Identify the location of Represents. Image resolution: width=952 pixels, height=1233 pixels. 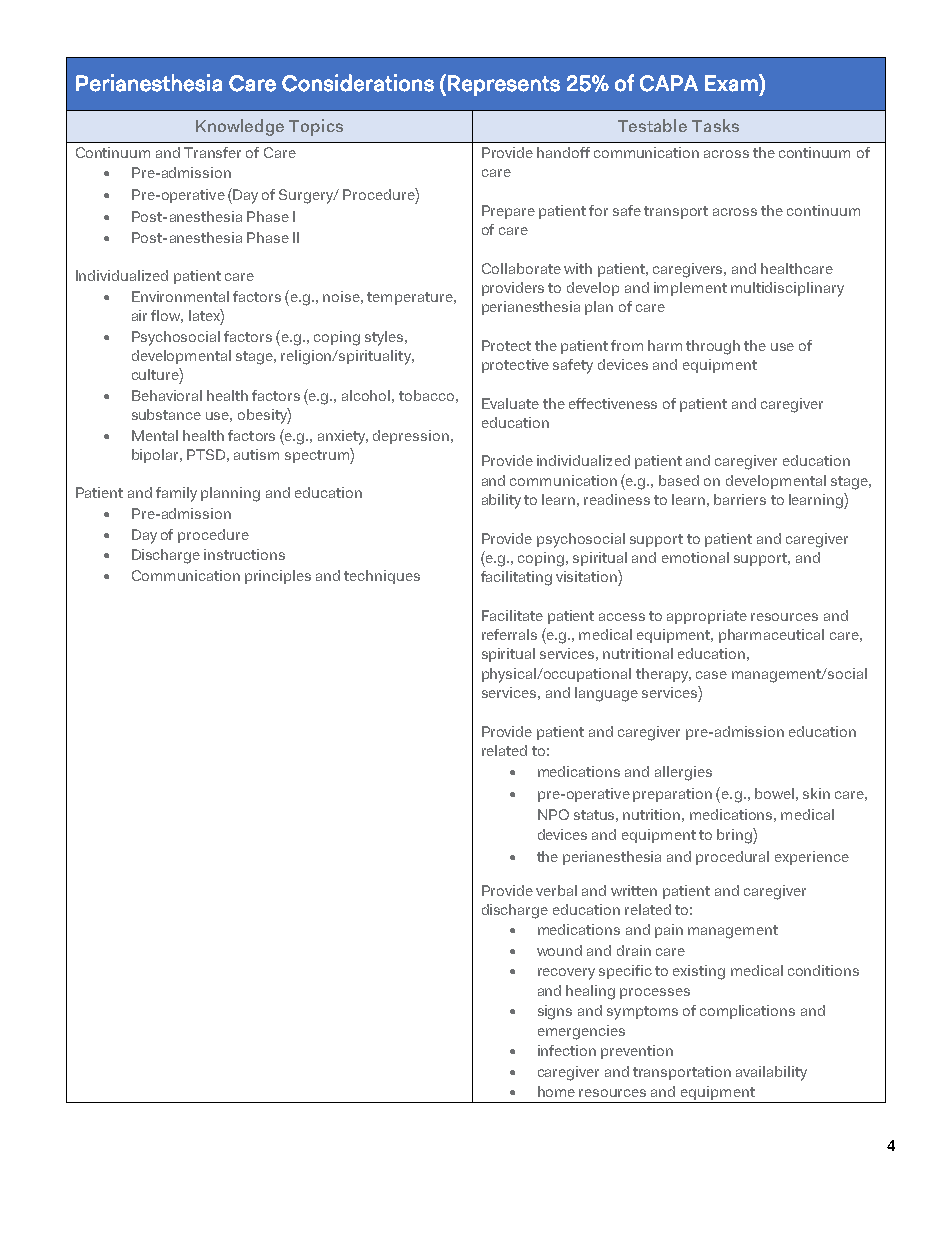
(504, 85).
